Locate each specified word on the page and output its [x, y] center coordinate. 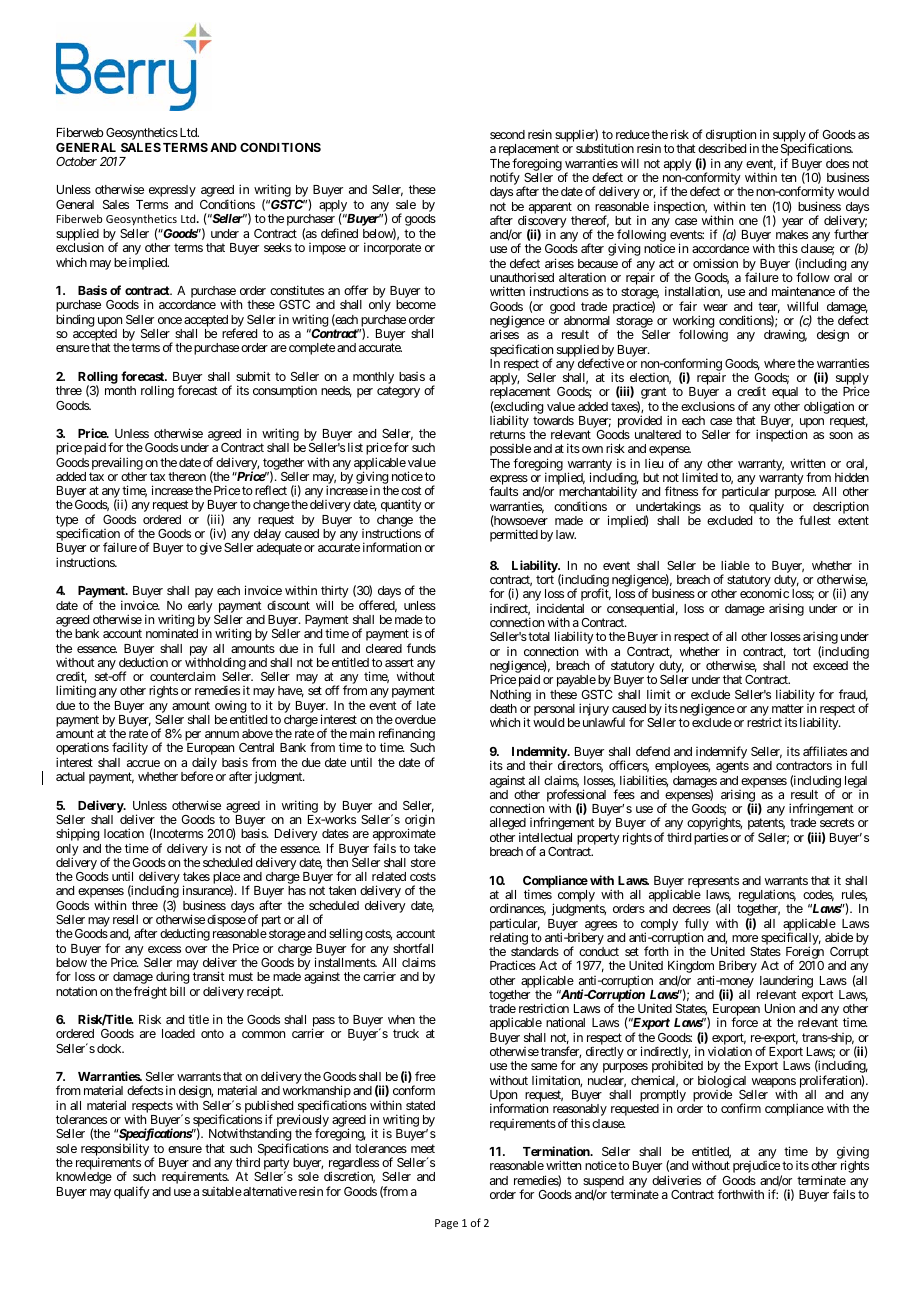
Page [446, 1224]
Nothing [510, 696]
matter [788, 708]
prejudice [756, 1167]
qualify [132, 1192]
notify [505, 180]
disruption [730, 137]
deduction [143, 662]
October [76, 161]
